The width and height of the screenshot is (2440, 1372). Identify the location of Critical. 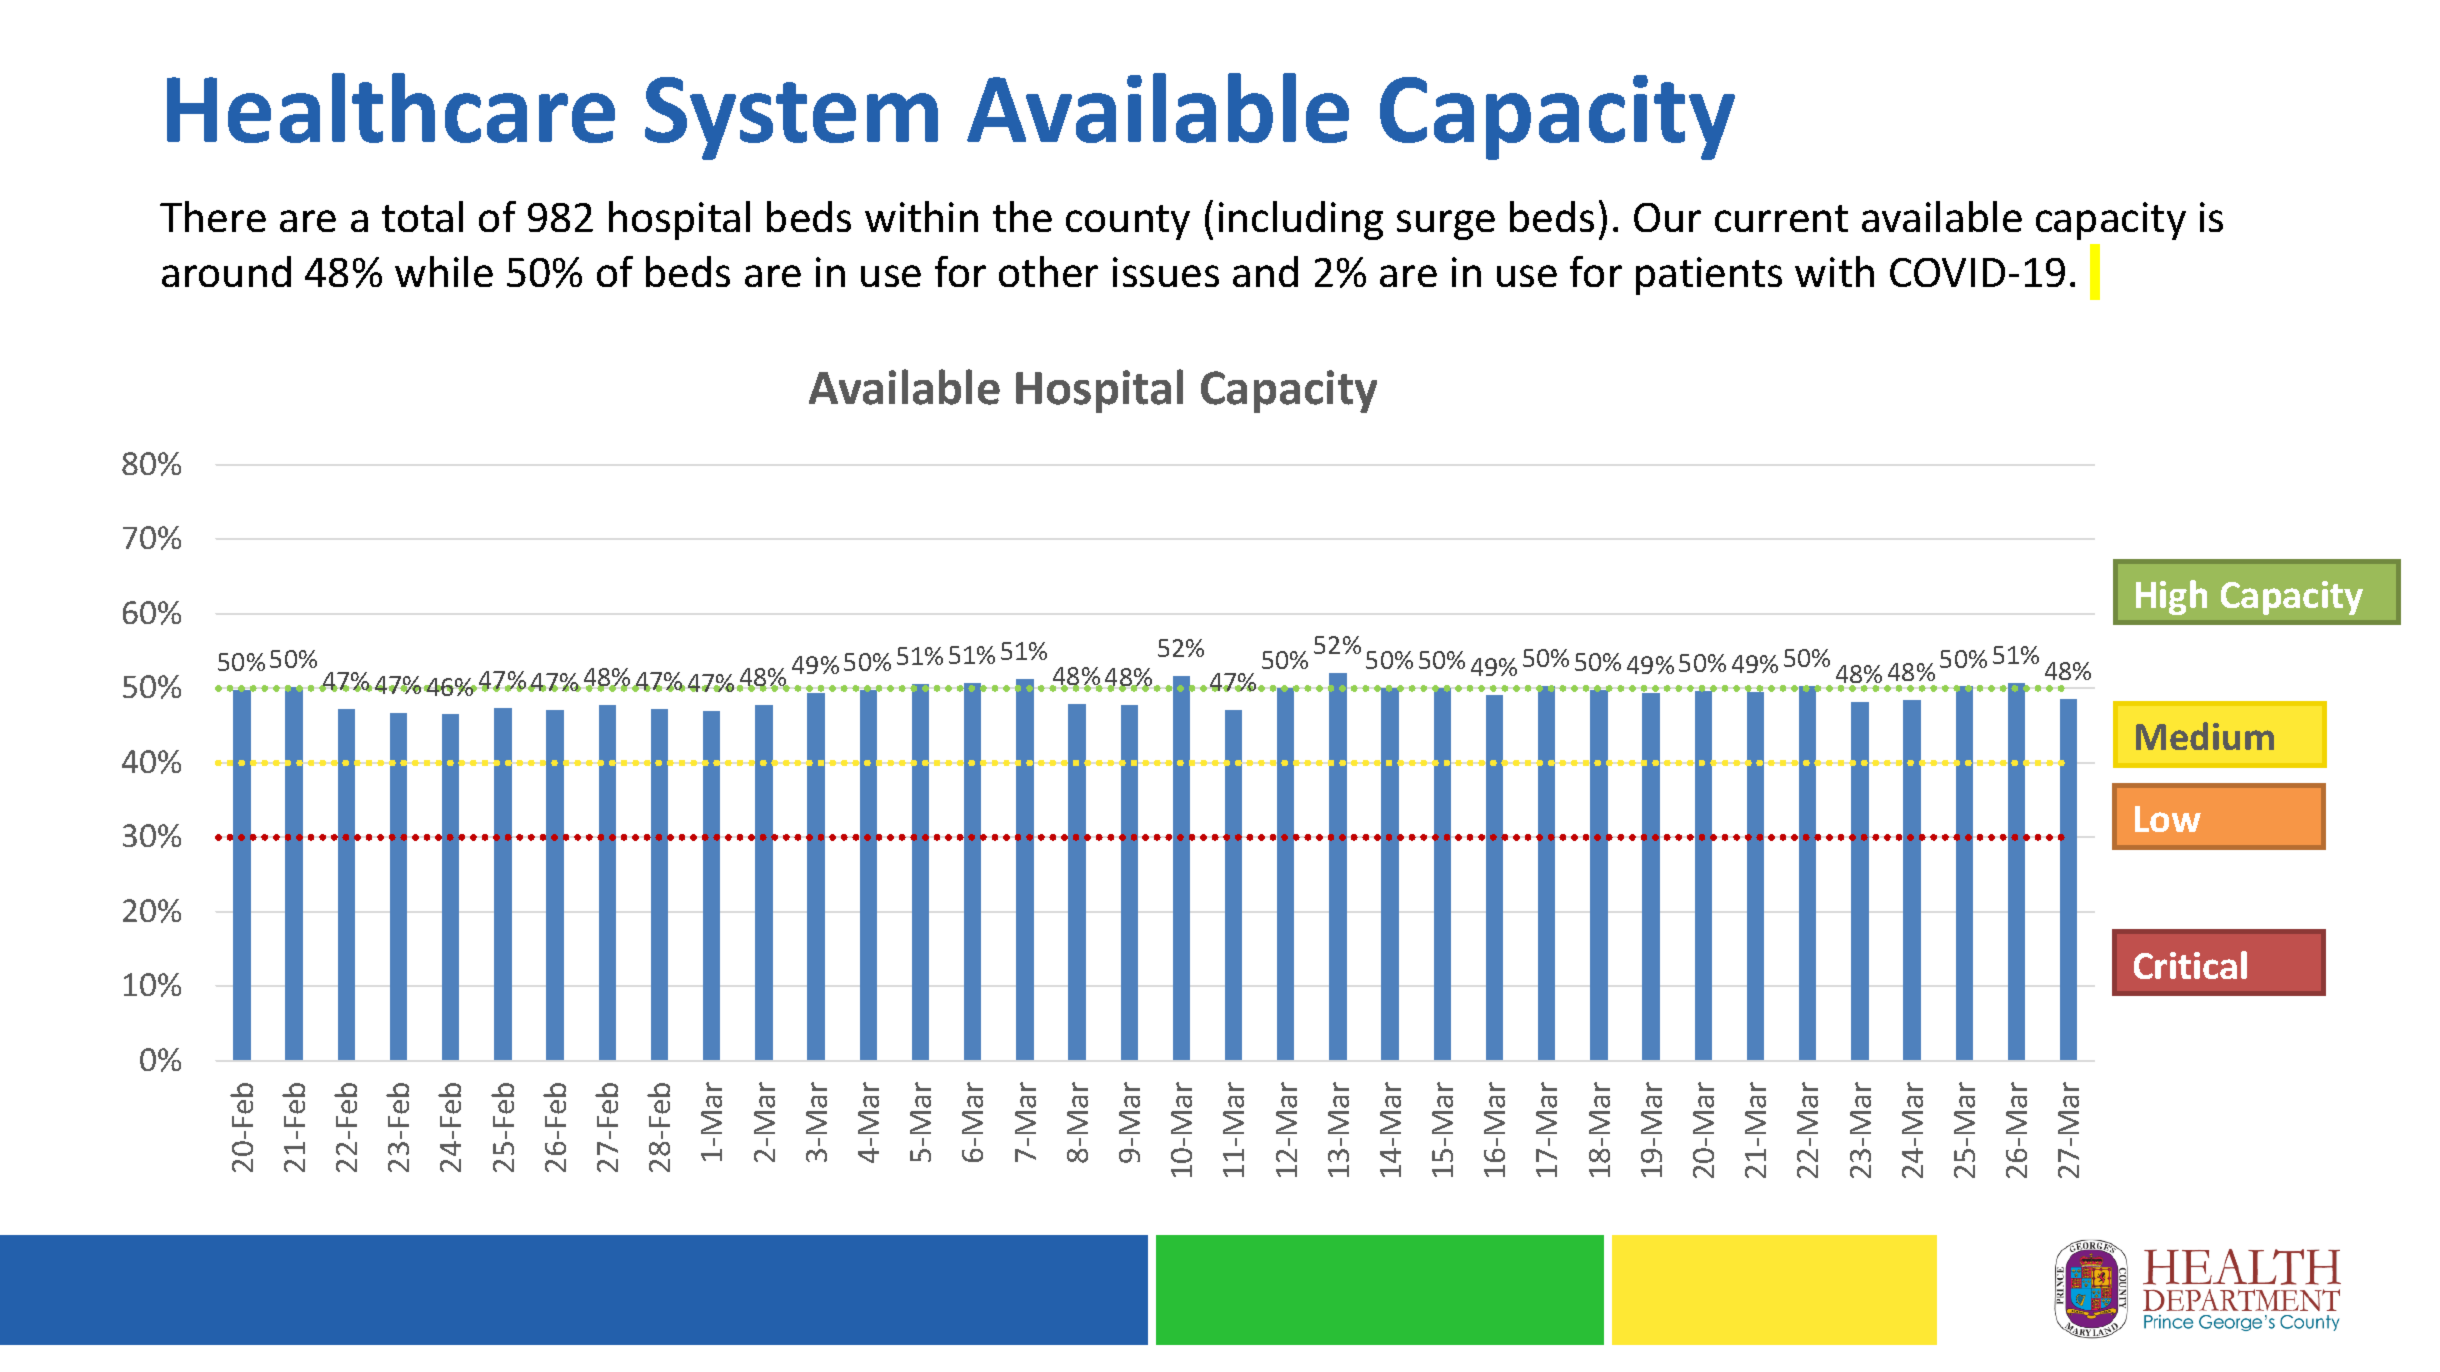
(2190, 965).
